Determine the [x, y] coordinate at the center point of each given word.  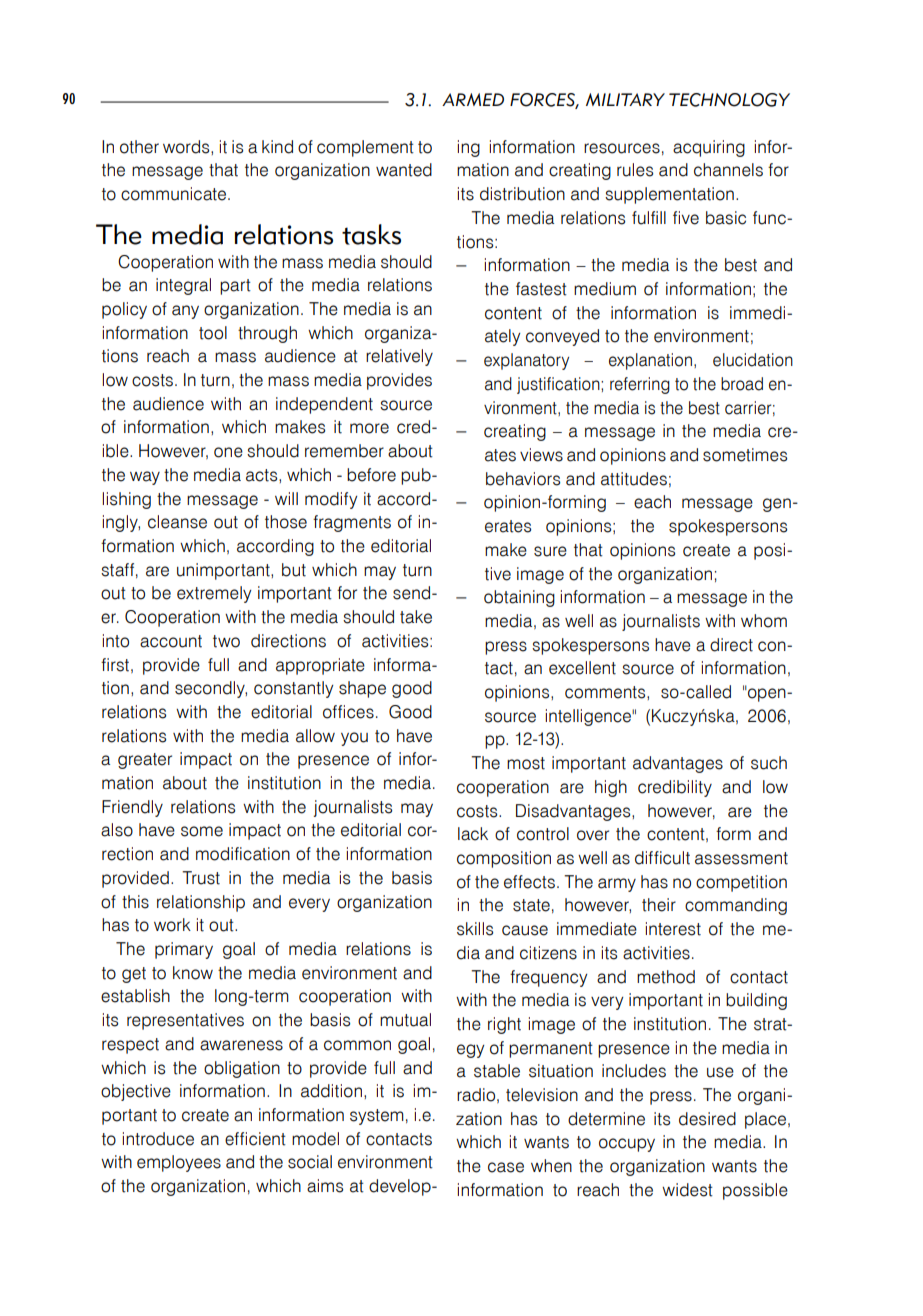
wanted [404, 170]
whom [764, 621]
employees [179, 1163]
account [171, 641]
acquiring [709, 148]
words [187, 147]
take [416, 617]
